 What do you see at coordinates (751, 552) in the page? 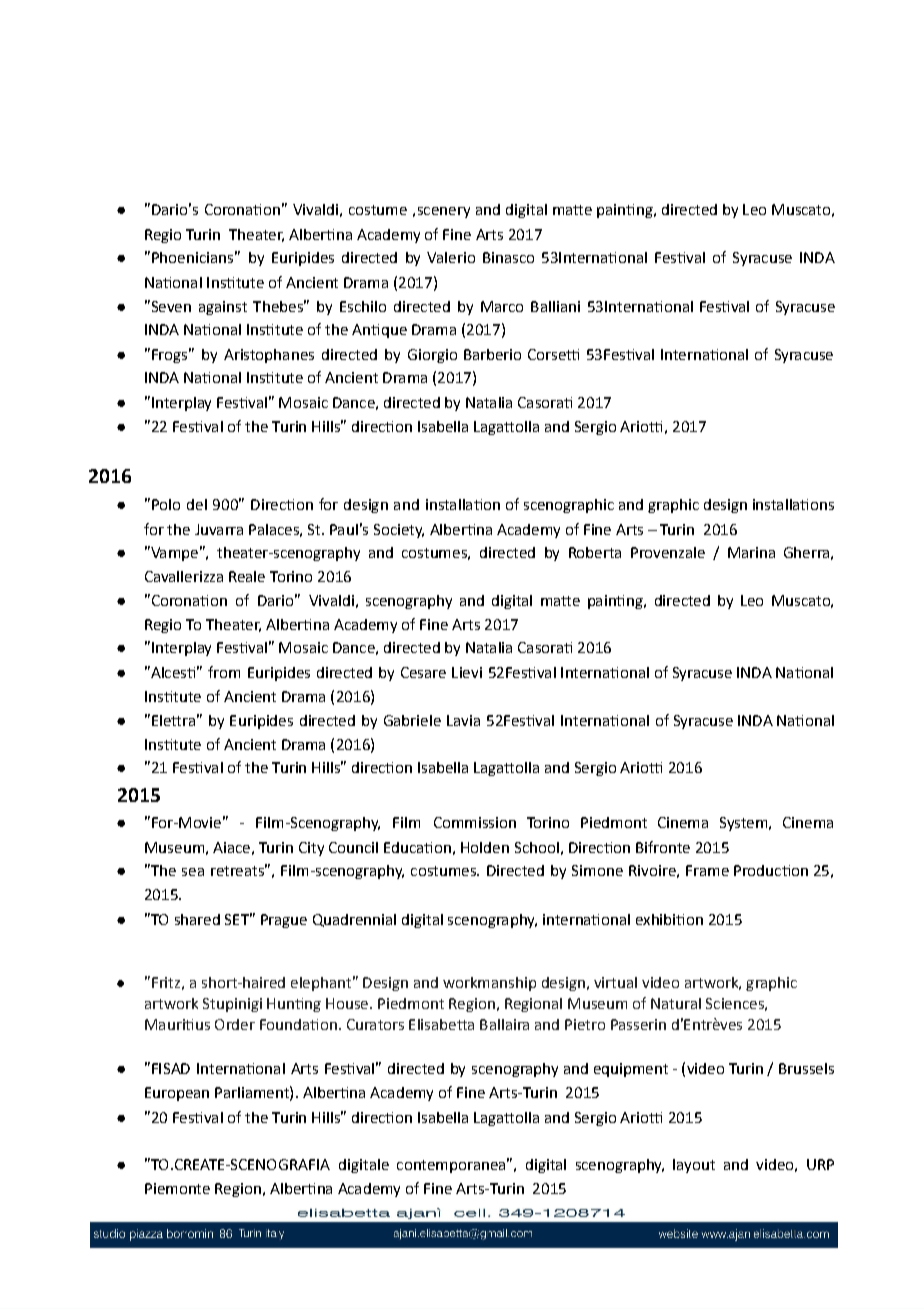
I see `Marina` at bounding box center [751, 552].
